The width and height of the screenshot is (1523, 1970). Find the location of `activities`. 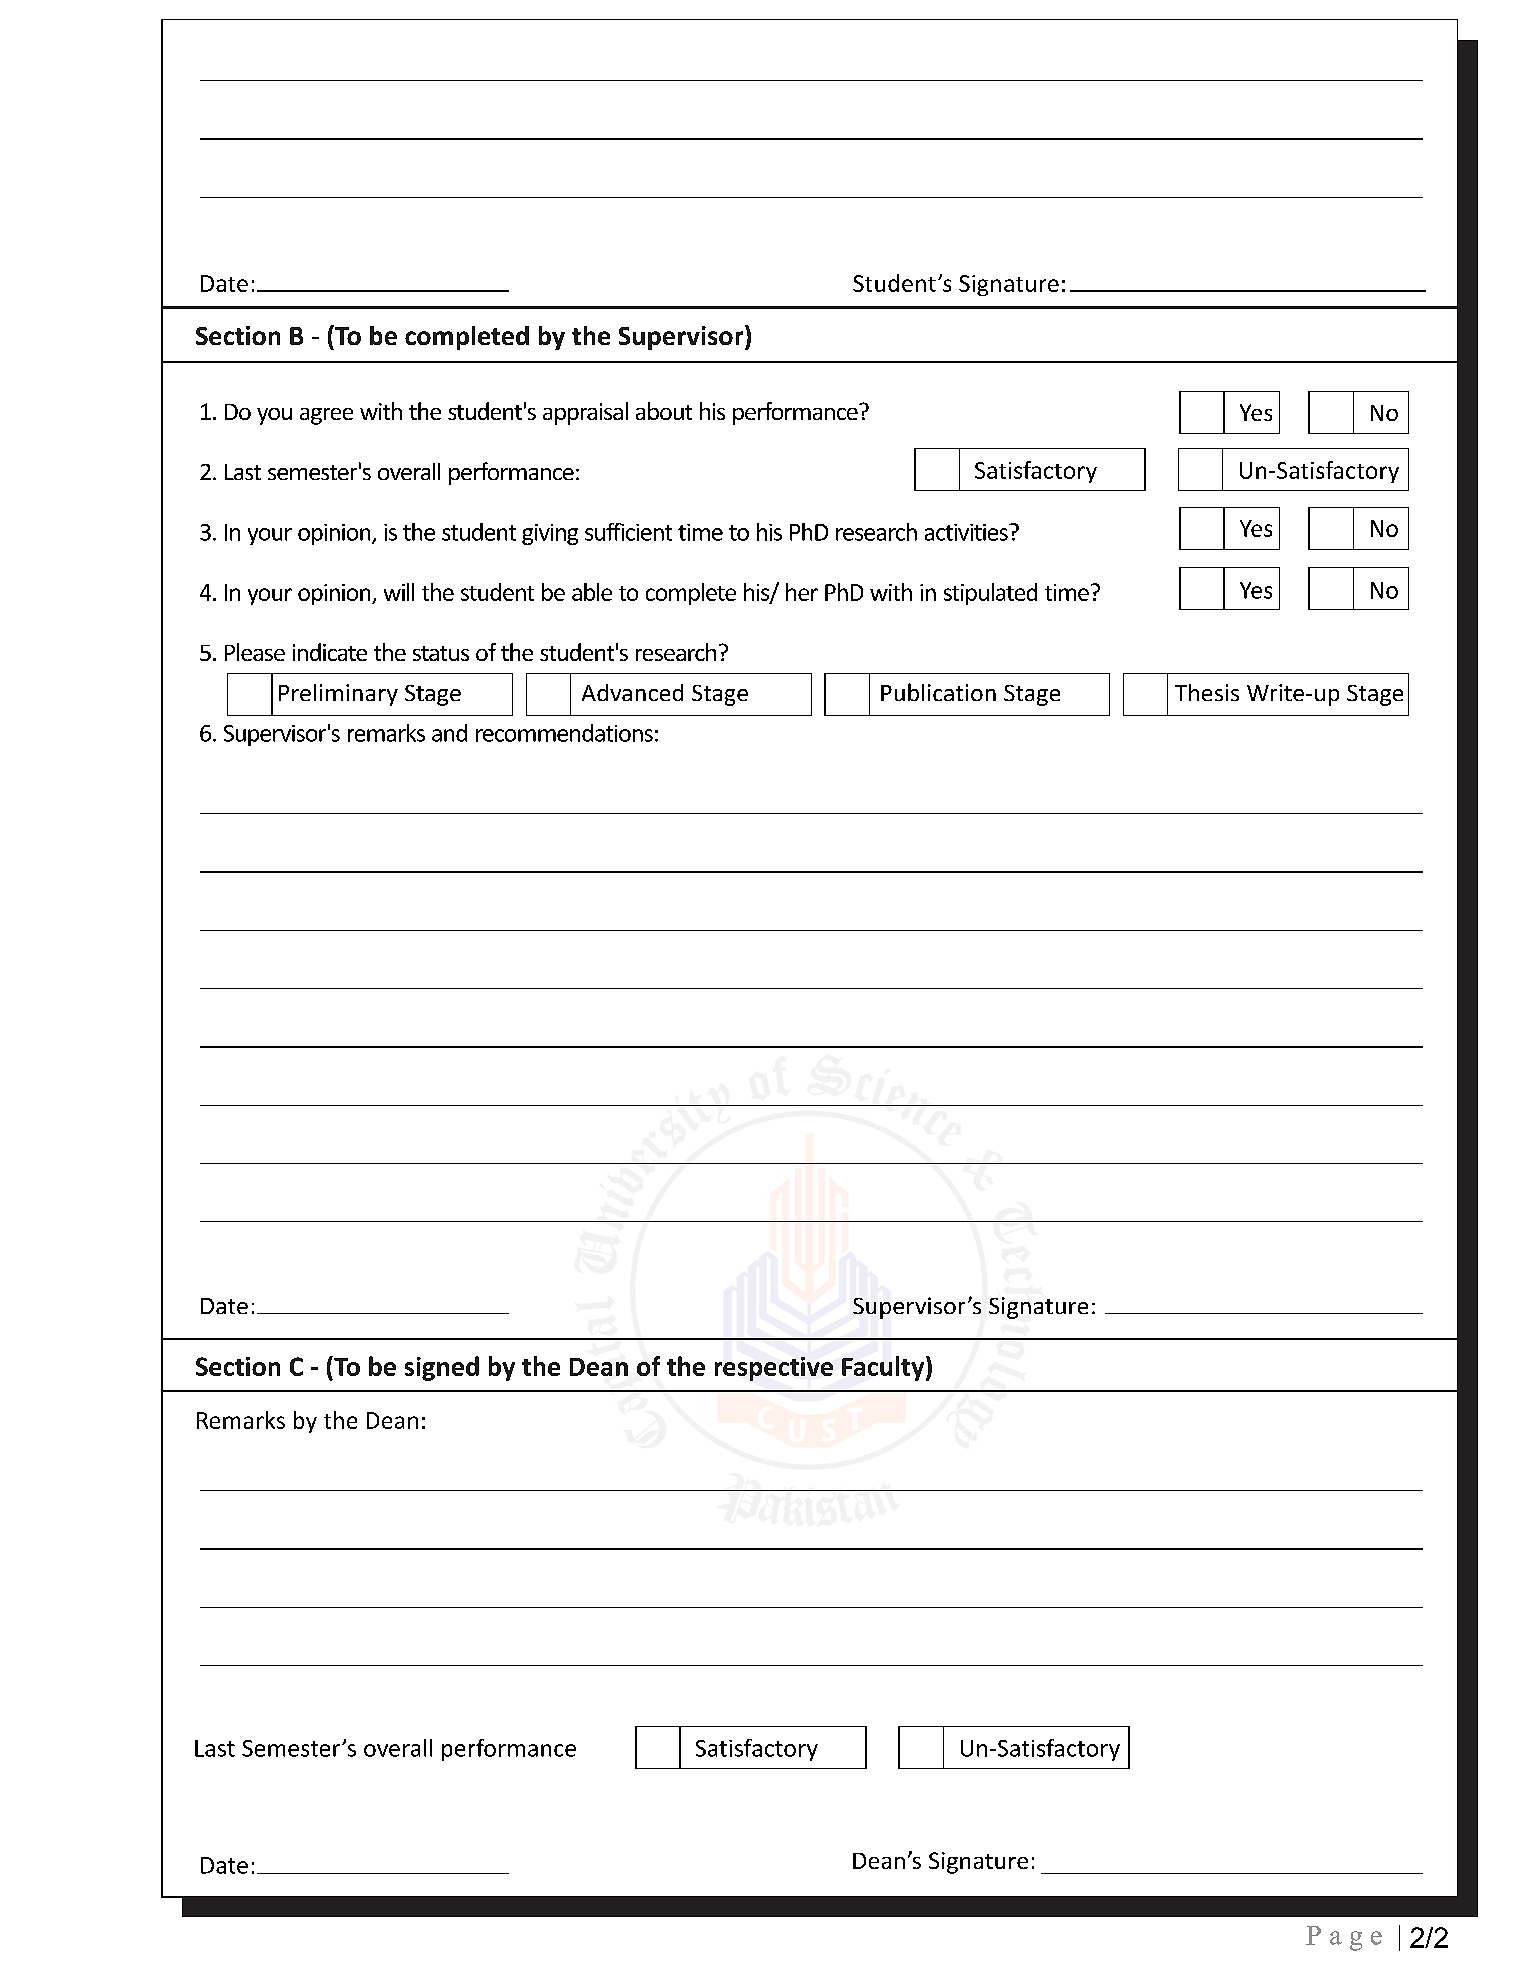

activities is located at coordinates (967, 532).
